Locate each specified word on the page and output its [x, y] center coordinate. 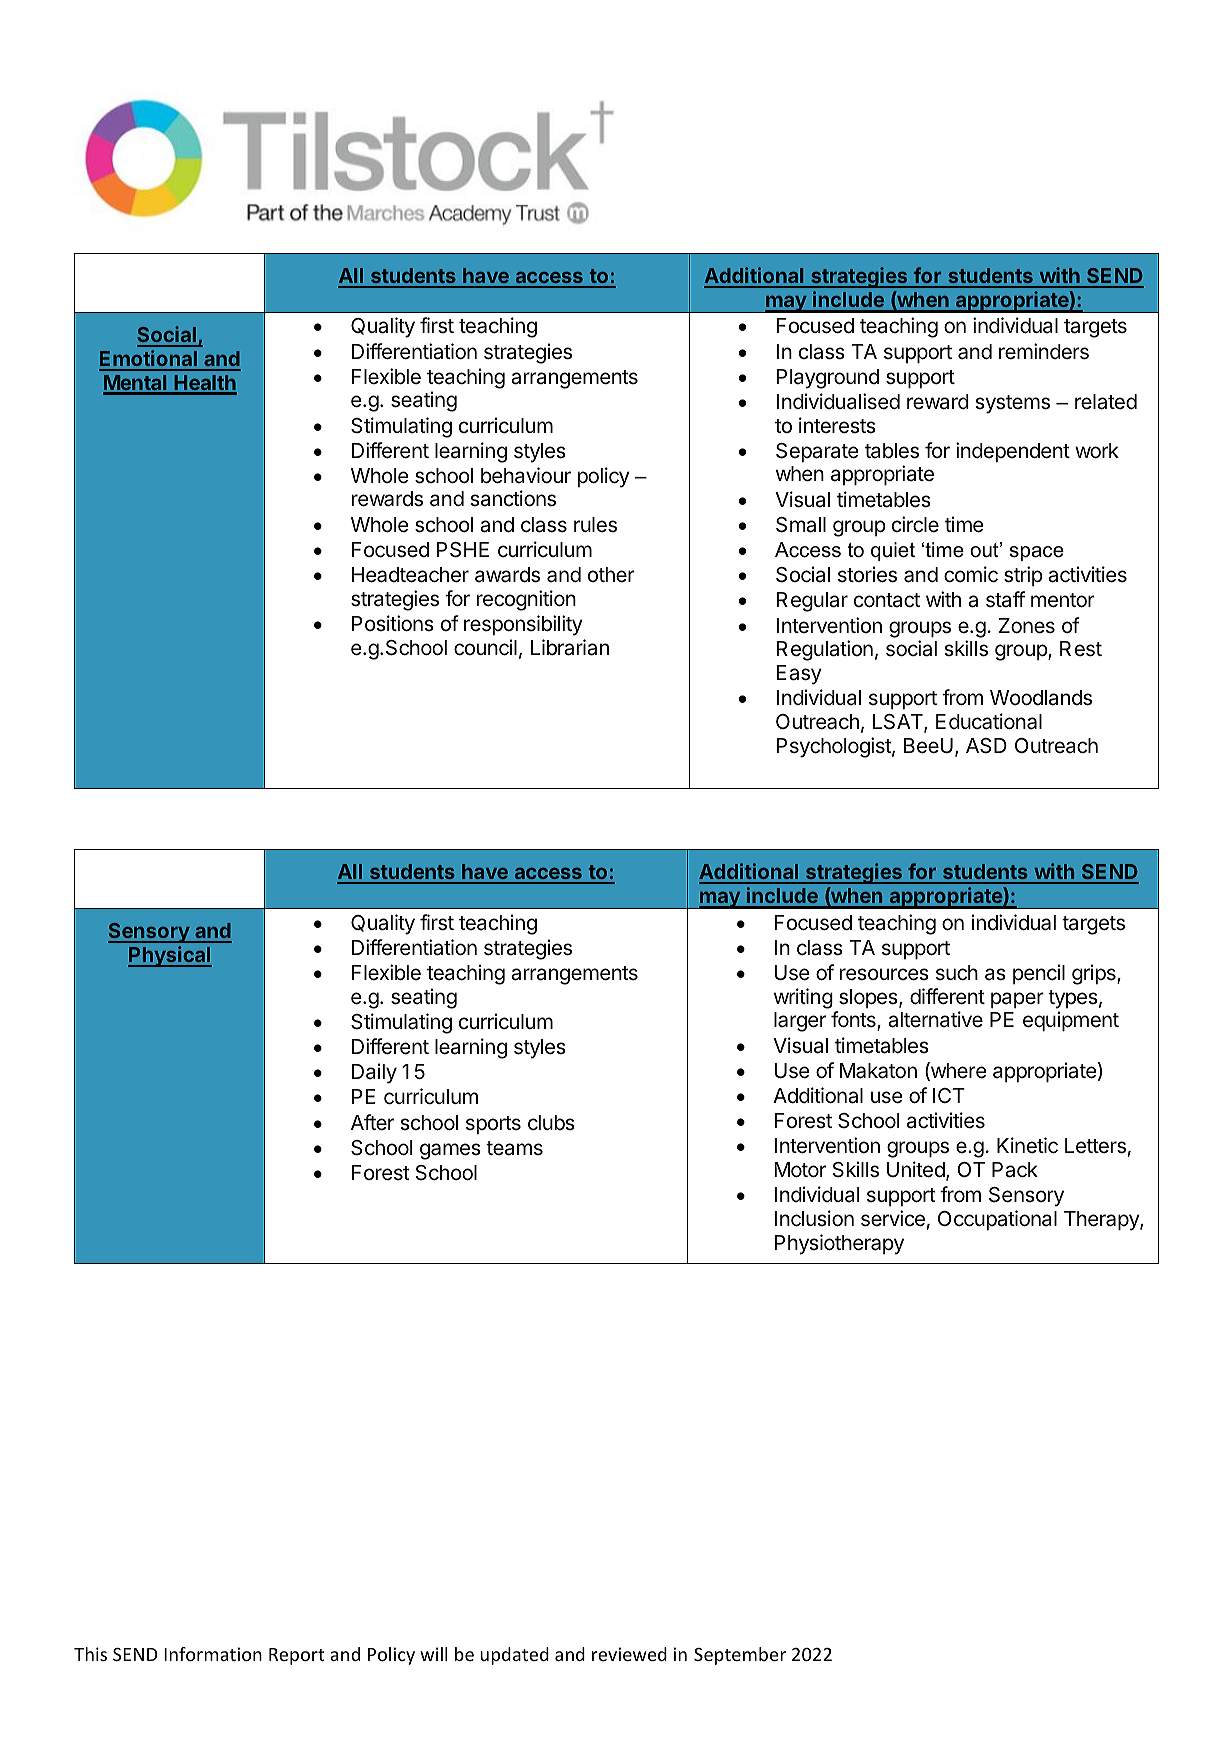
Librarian [570, 647]
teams [514, 1148]
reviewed [629, 1654]
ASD [986, 746]
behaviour [526, 475]
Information [213, 1654]
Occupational [997, 1220]
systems [1012, 404]
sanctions [513, 498]
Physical [170, 956]
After [372, 1122]
